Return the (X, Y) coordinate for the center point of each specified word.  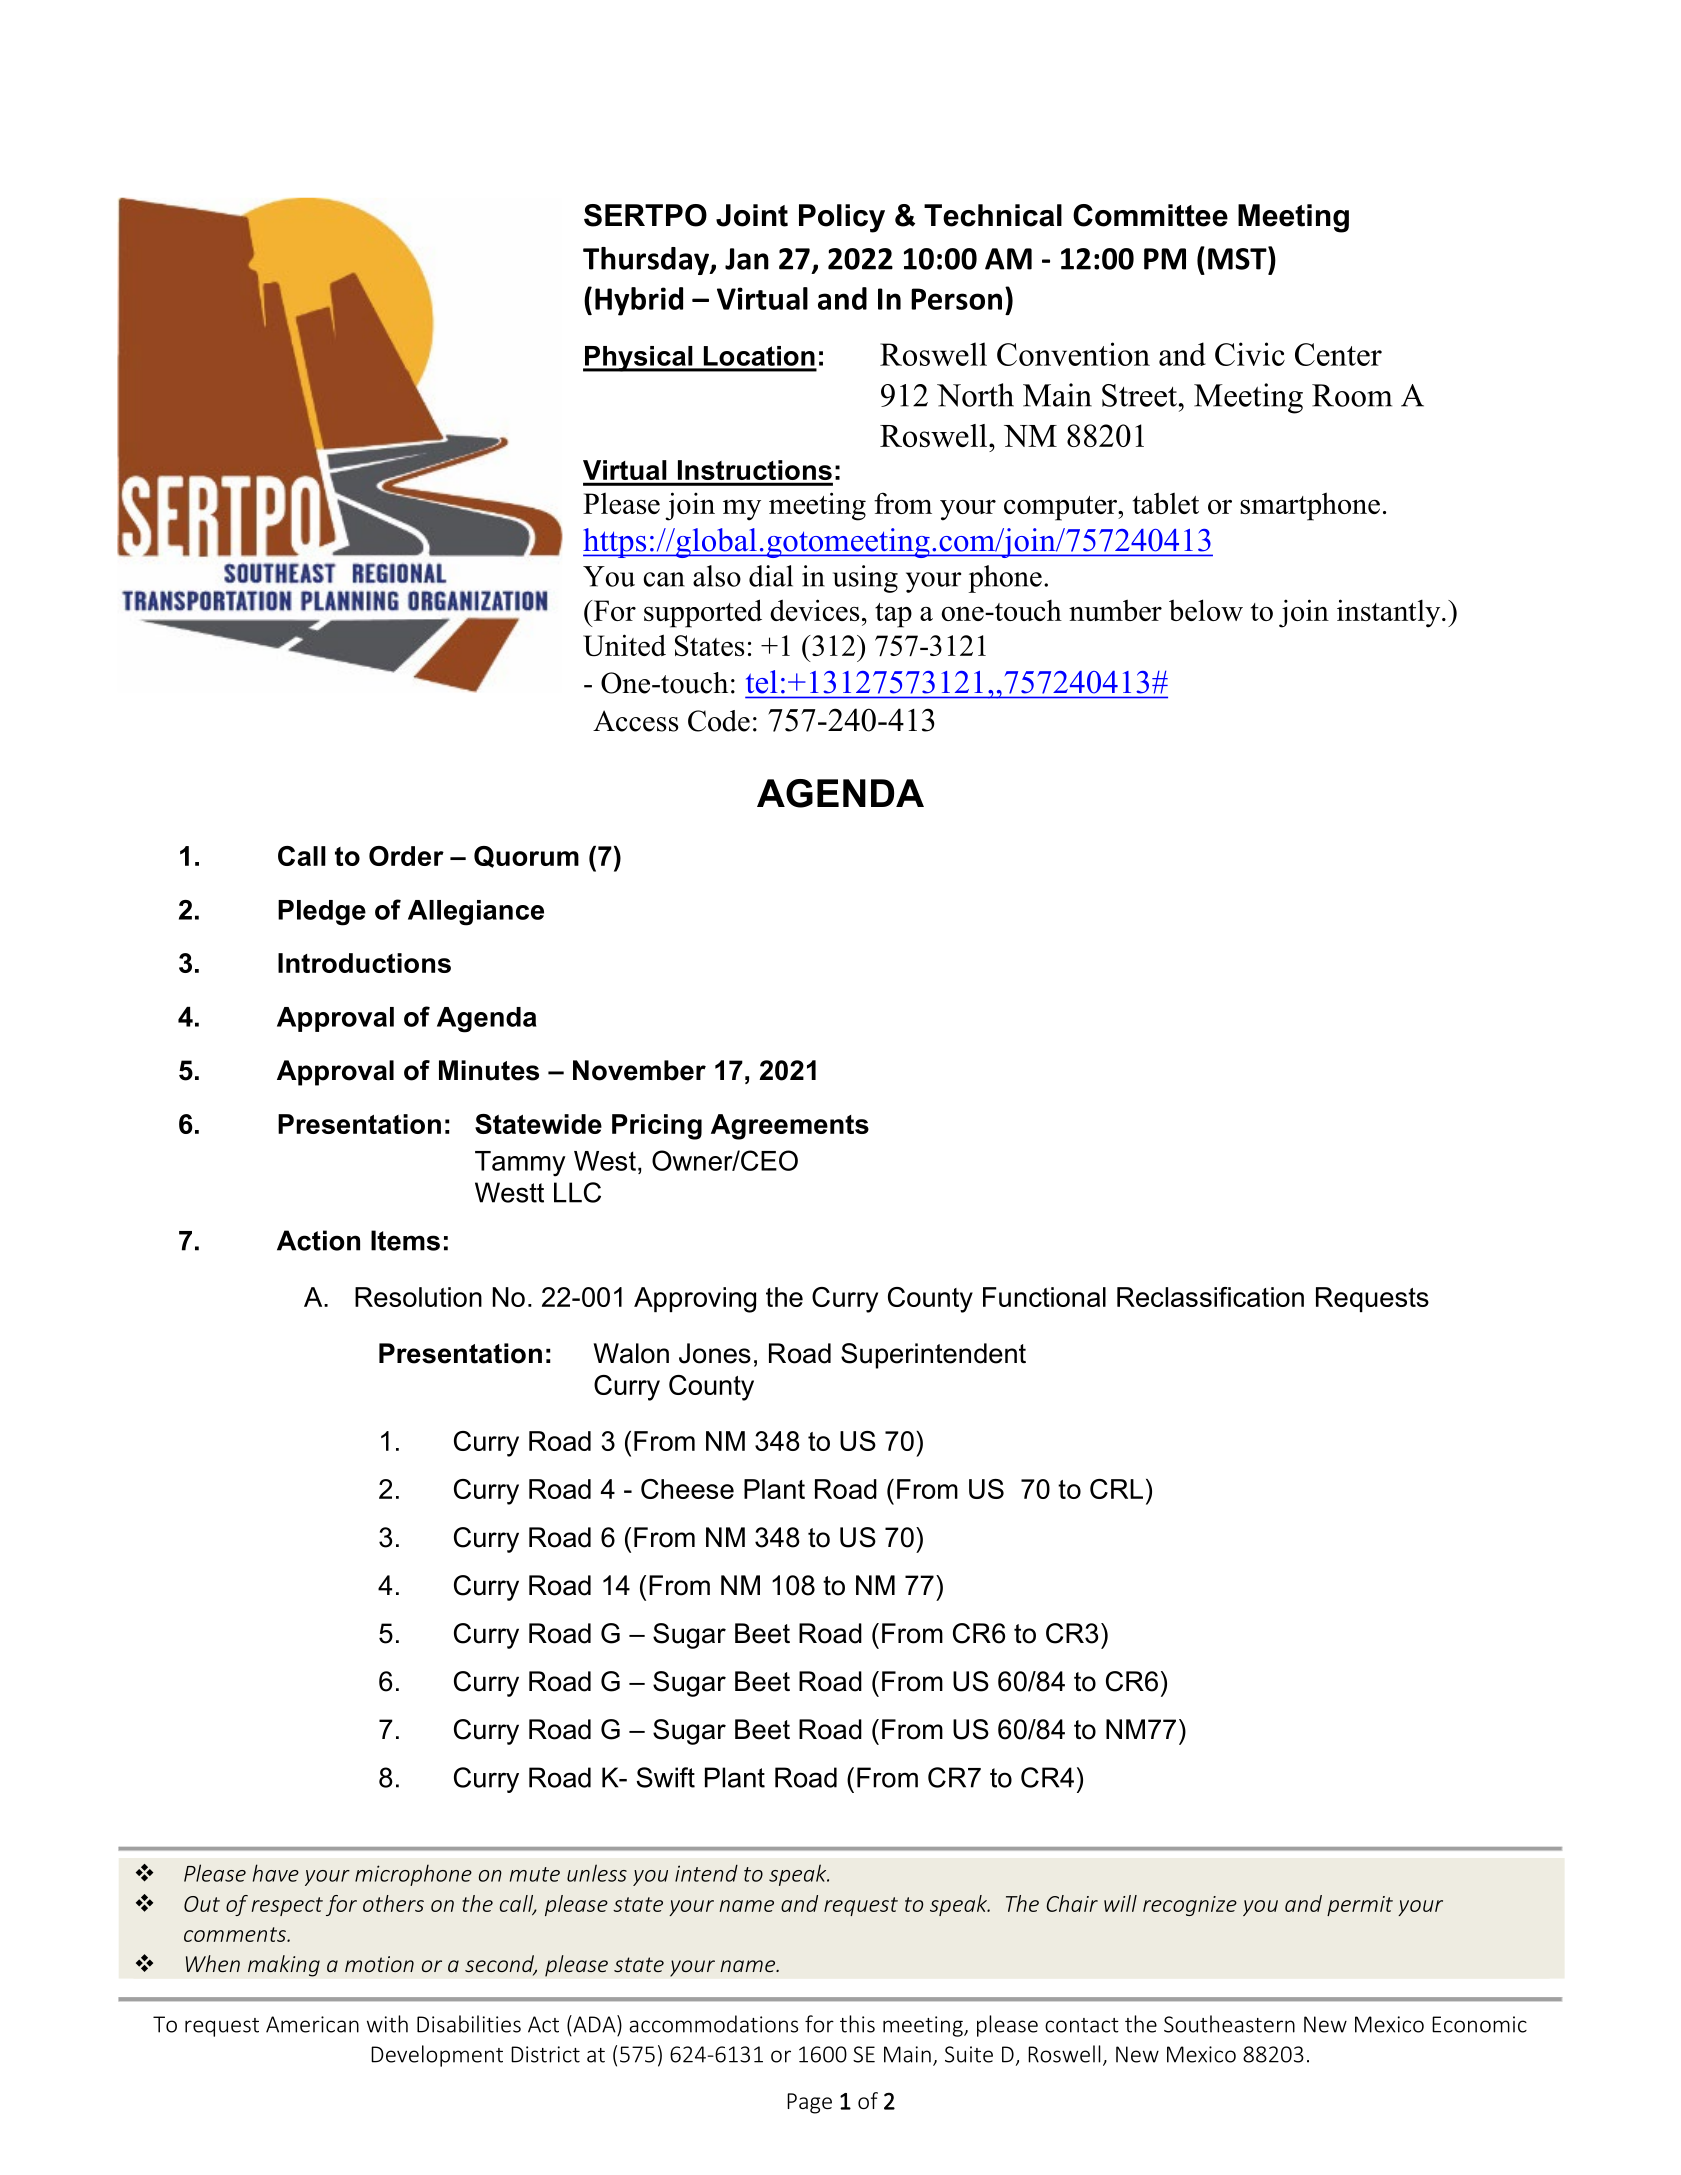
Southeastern (1229, 2024)
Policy (842, 218)
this (857, 2024)
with (387, 2024)
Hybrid (639, 301)
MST (1238, 258)
